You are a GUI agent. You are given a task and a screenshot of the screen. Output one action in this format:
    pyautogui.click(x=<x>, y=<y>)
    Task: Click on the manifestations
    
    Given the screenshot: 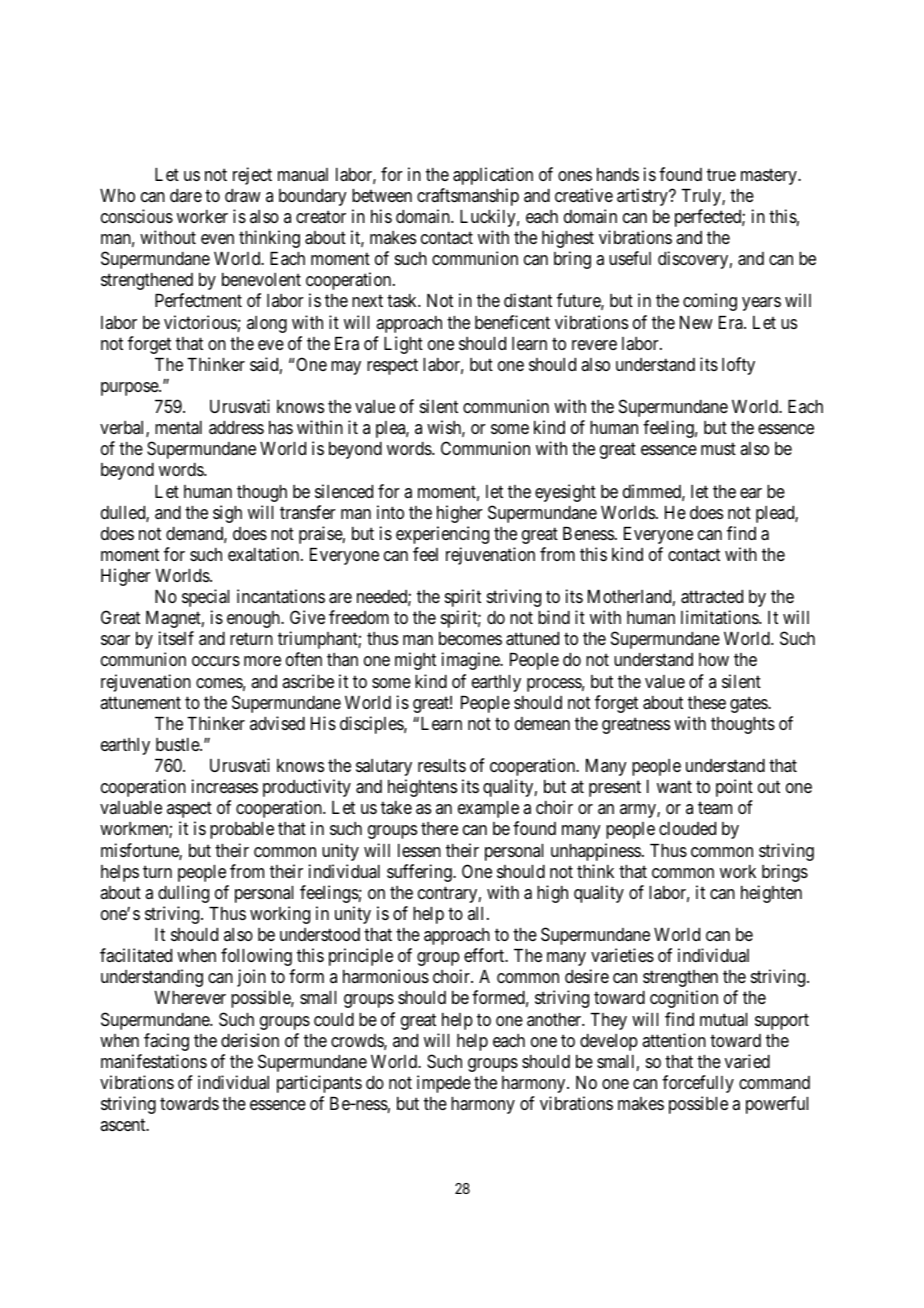 What is the action you would take?
    pyautogui.click(x=154, y=1061)
